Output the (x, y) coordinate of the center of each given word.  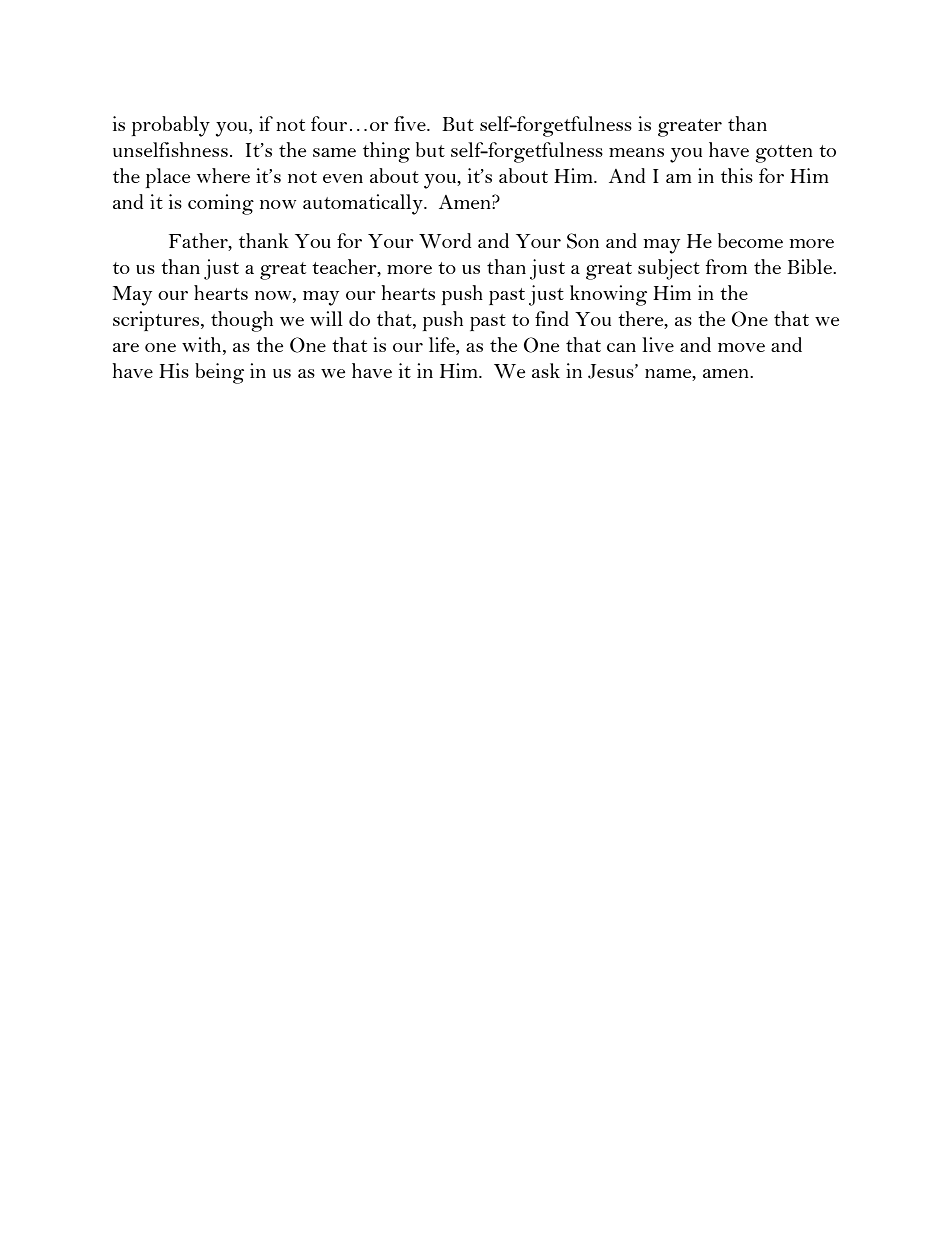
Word (445, 240)
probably (171, 126)
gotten (784, 154)
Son (583, 241)
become (750, 240)
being (219, 373)
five (411, 123)
